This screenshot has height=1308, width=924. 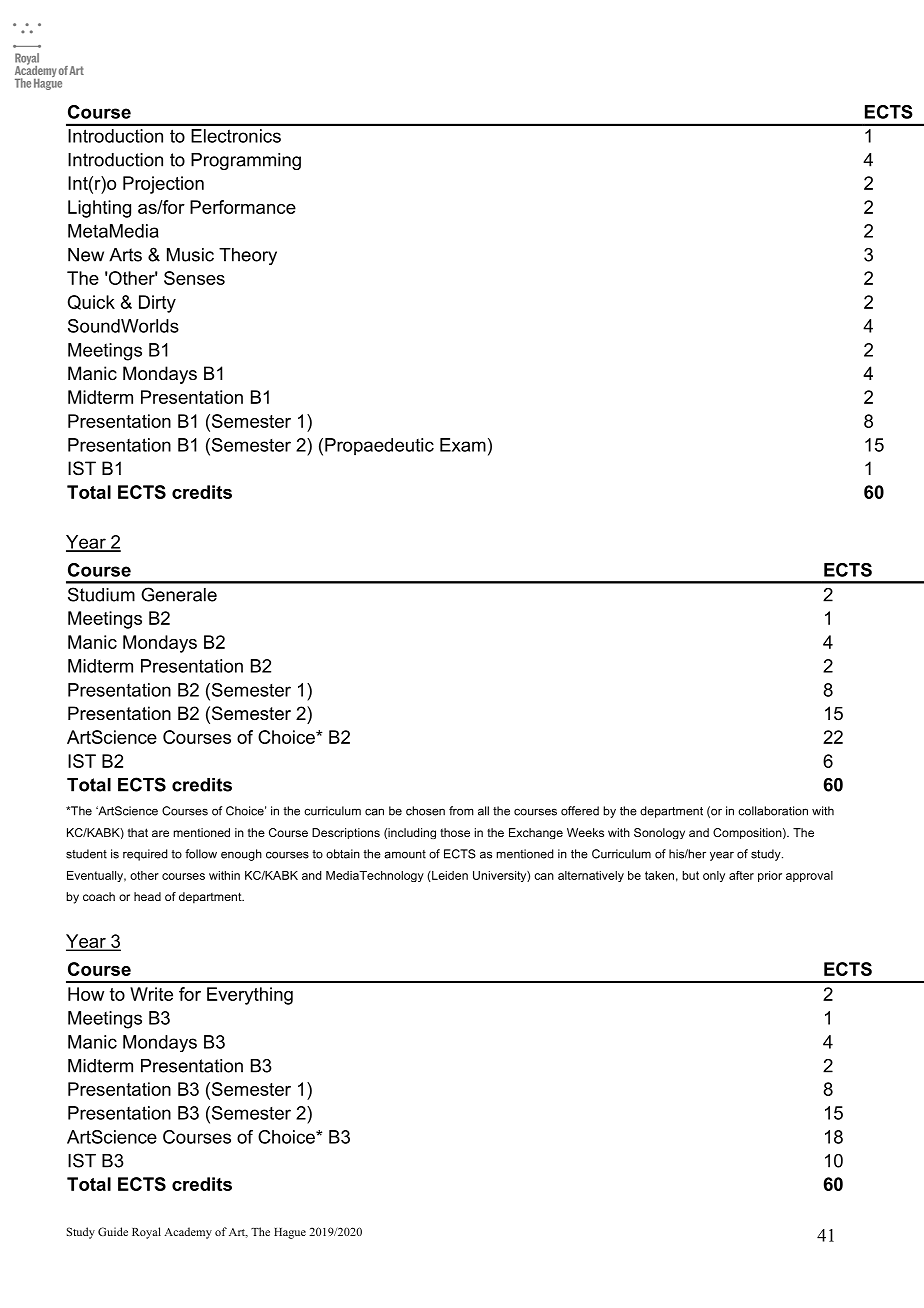 What do you see at coordinates (160, 833) in the screenshot?
I see `are` at bounding box center [160, 833].
